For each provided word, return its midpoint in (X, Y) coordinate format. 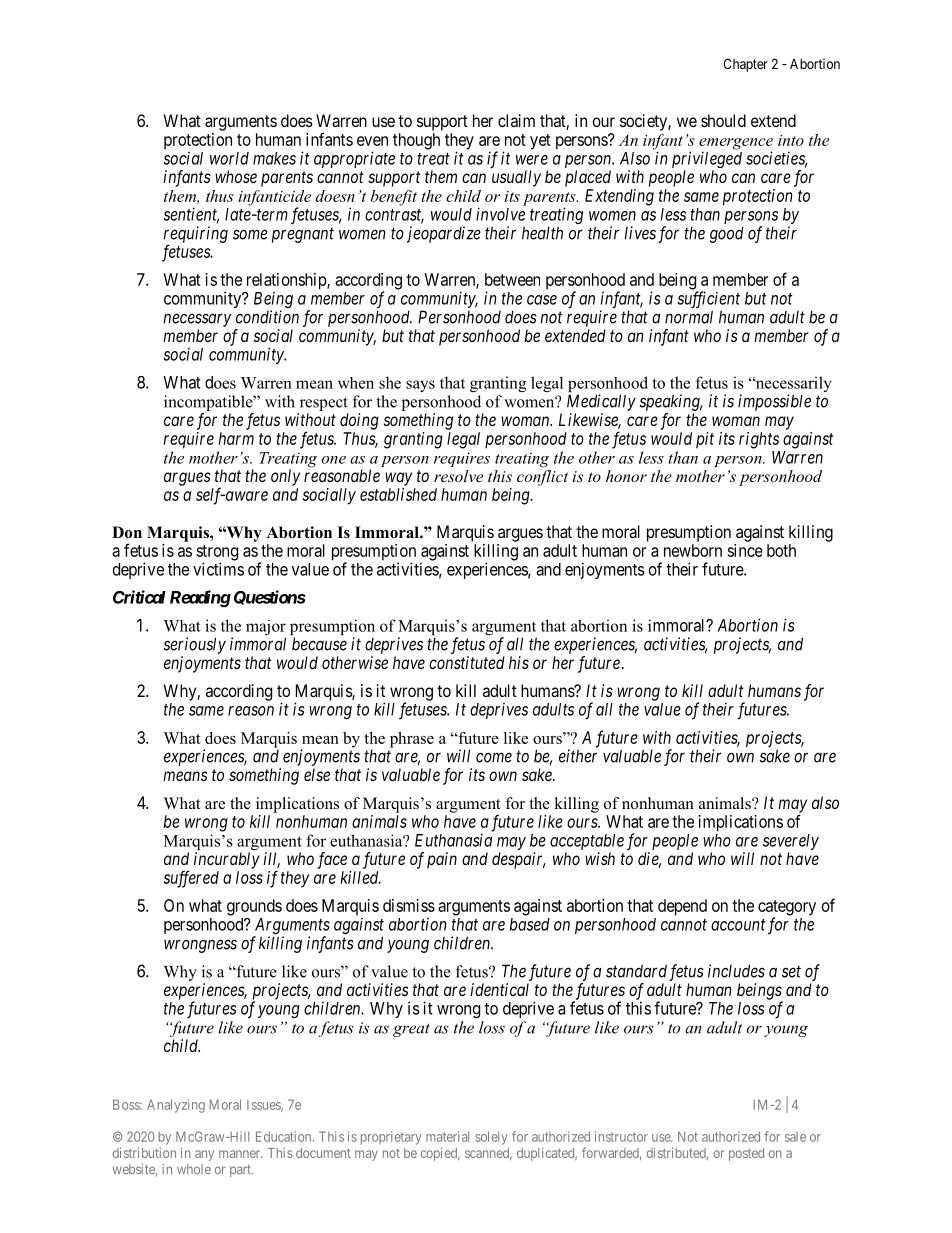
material (447, 1136)
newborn (693, 550)
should (723, 120)
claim (516, 120)
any (204, 1155)
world (229, 158)
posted (746, 1154)
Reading (200, 598)
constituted (467, 662)
